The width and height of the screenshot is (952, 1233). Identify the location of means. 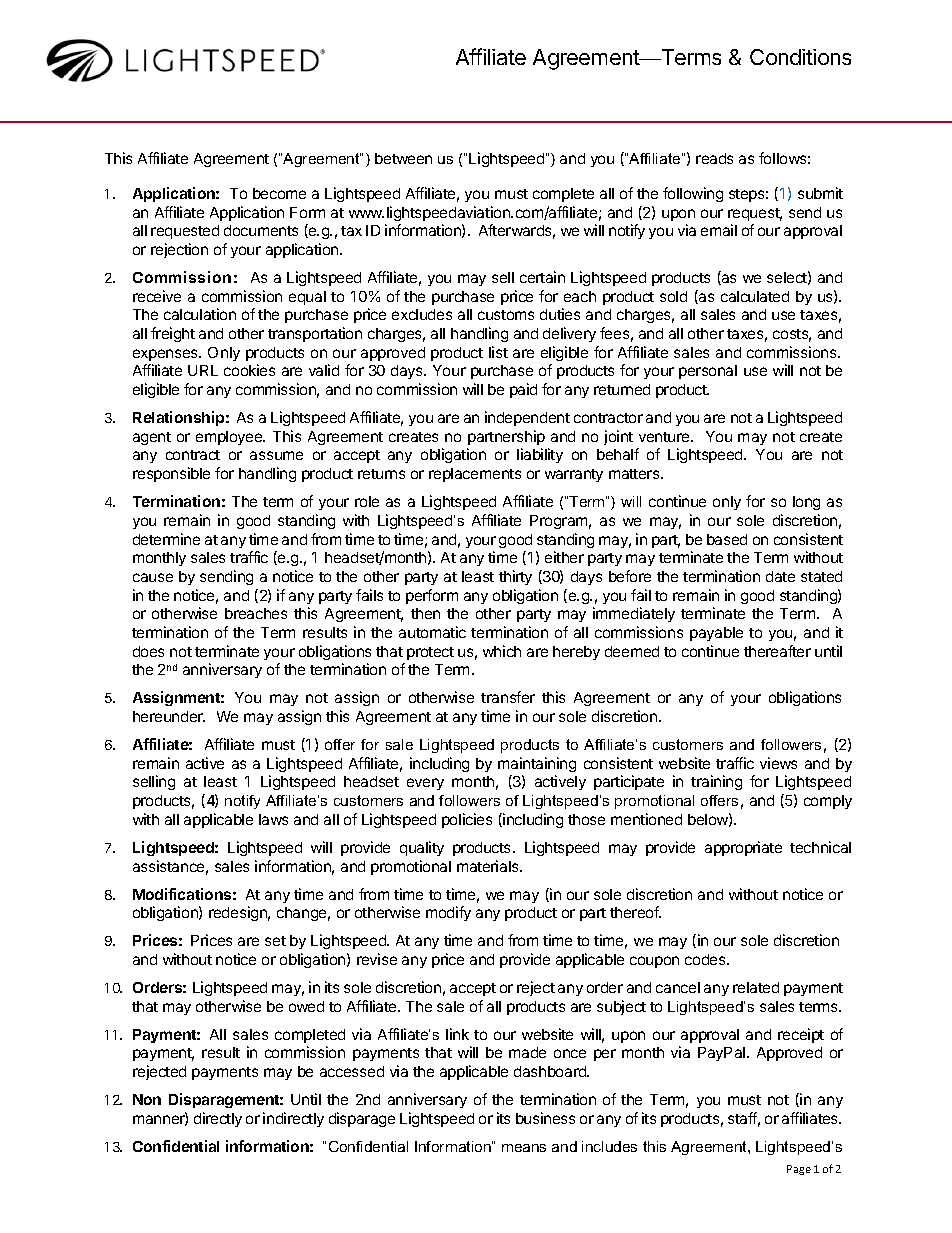
(524, 1148).
